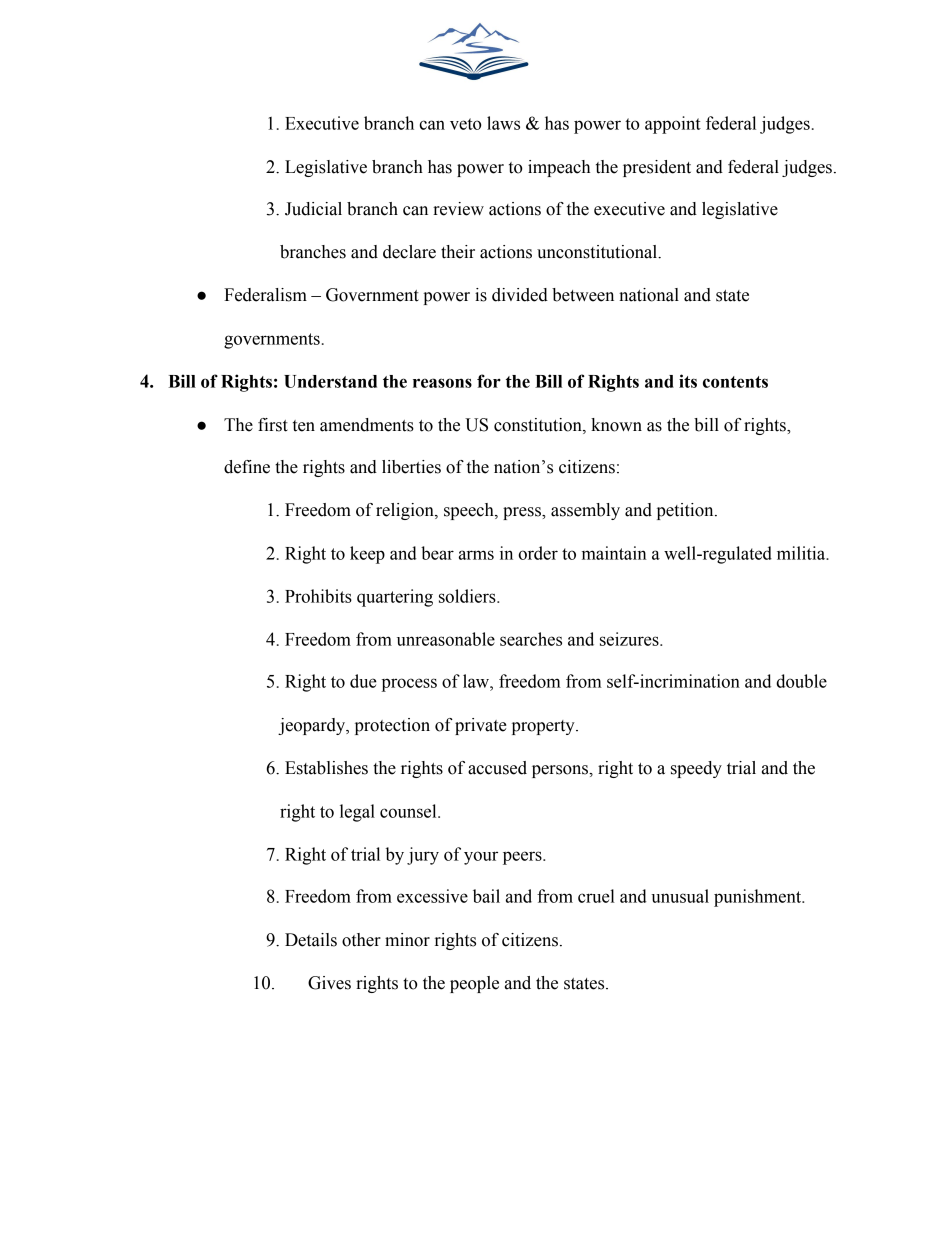 The height and width of the screenshot is (1233, 952). What do you see at coordinates (497, 768) in the screenshot?
I see `accused` at bounding box center [497, 768].
